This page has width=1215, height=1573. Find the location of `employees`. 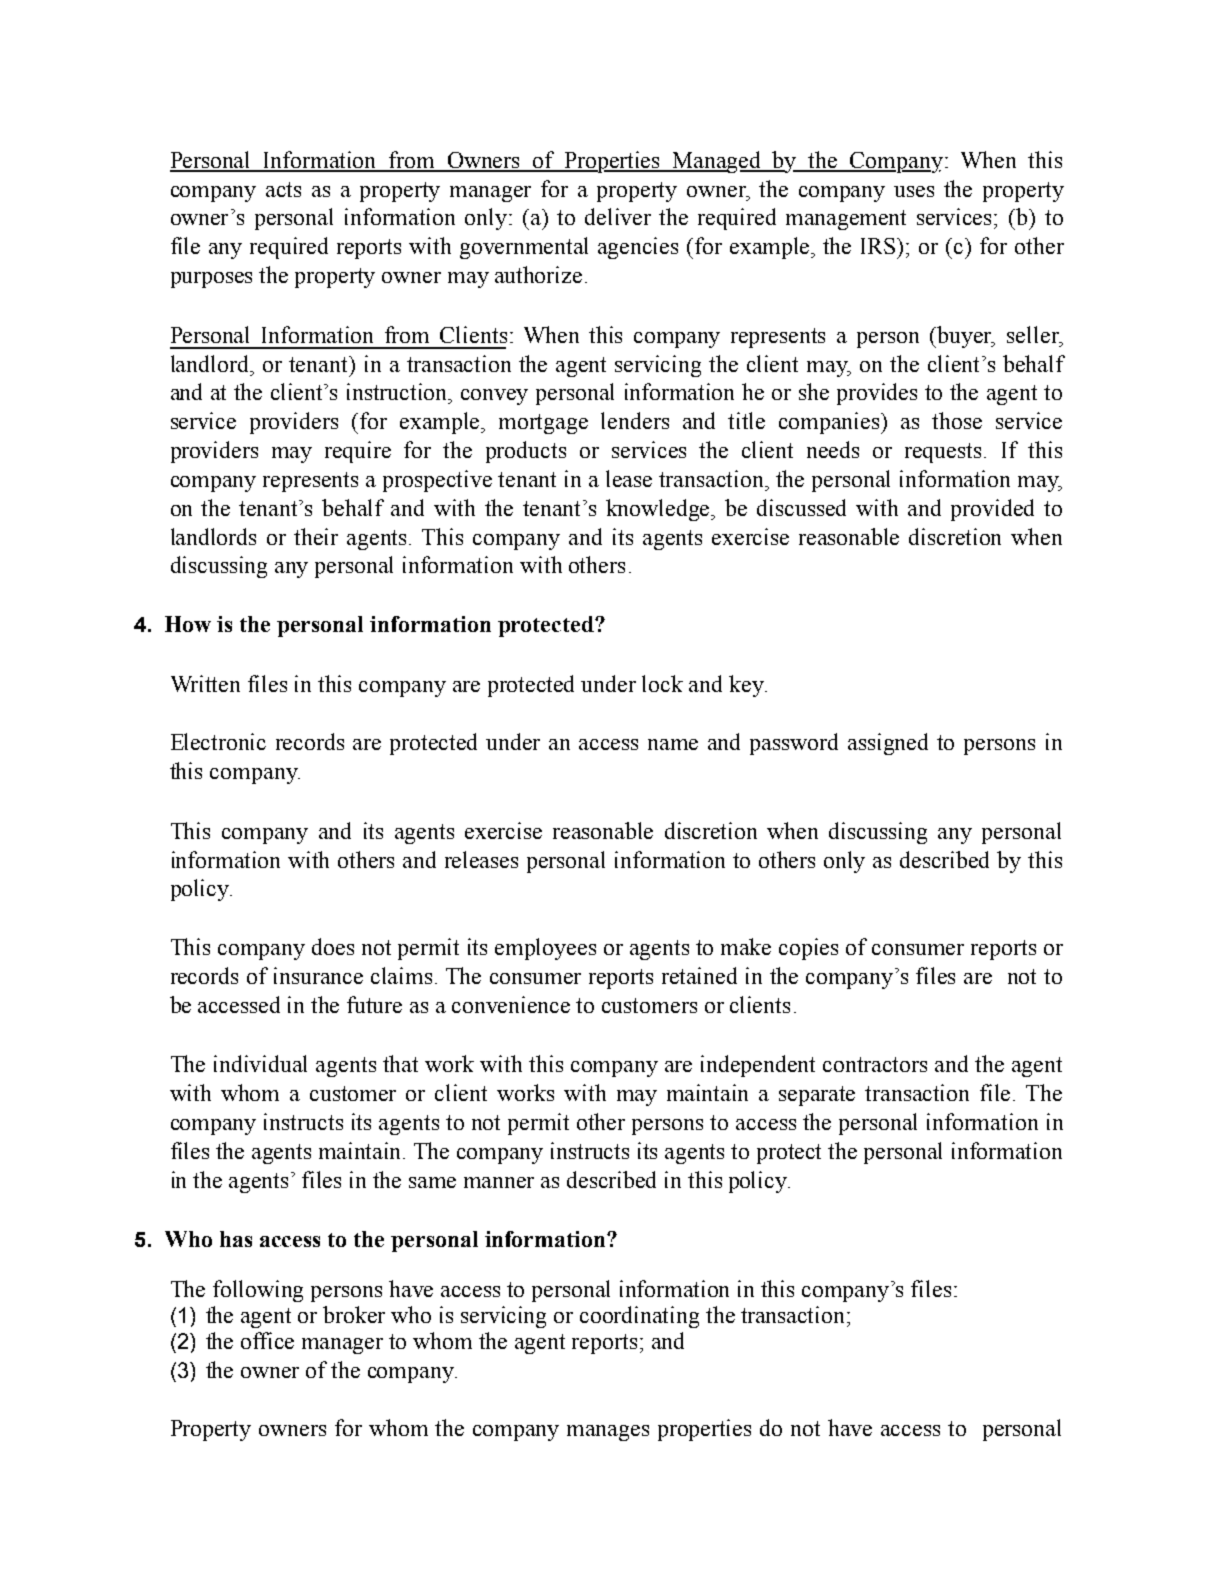

employees is located at coordinates (545, 949).
